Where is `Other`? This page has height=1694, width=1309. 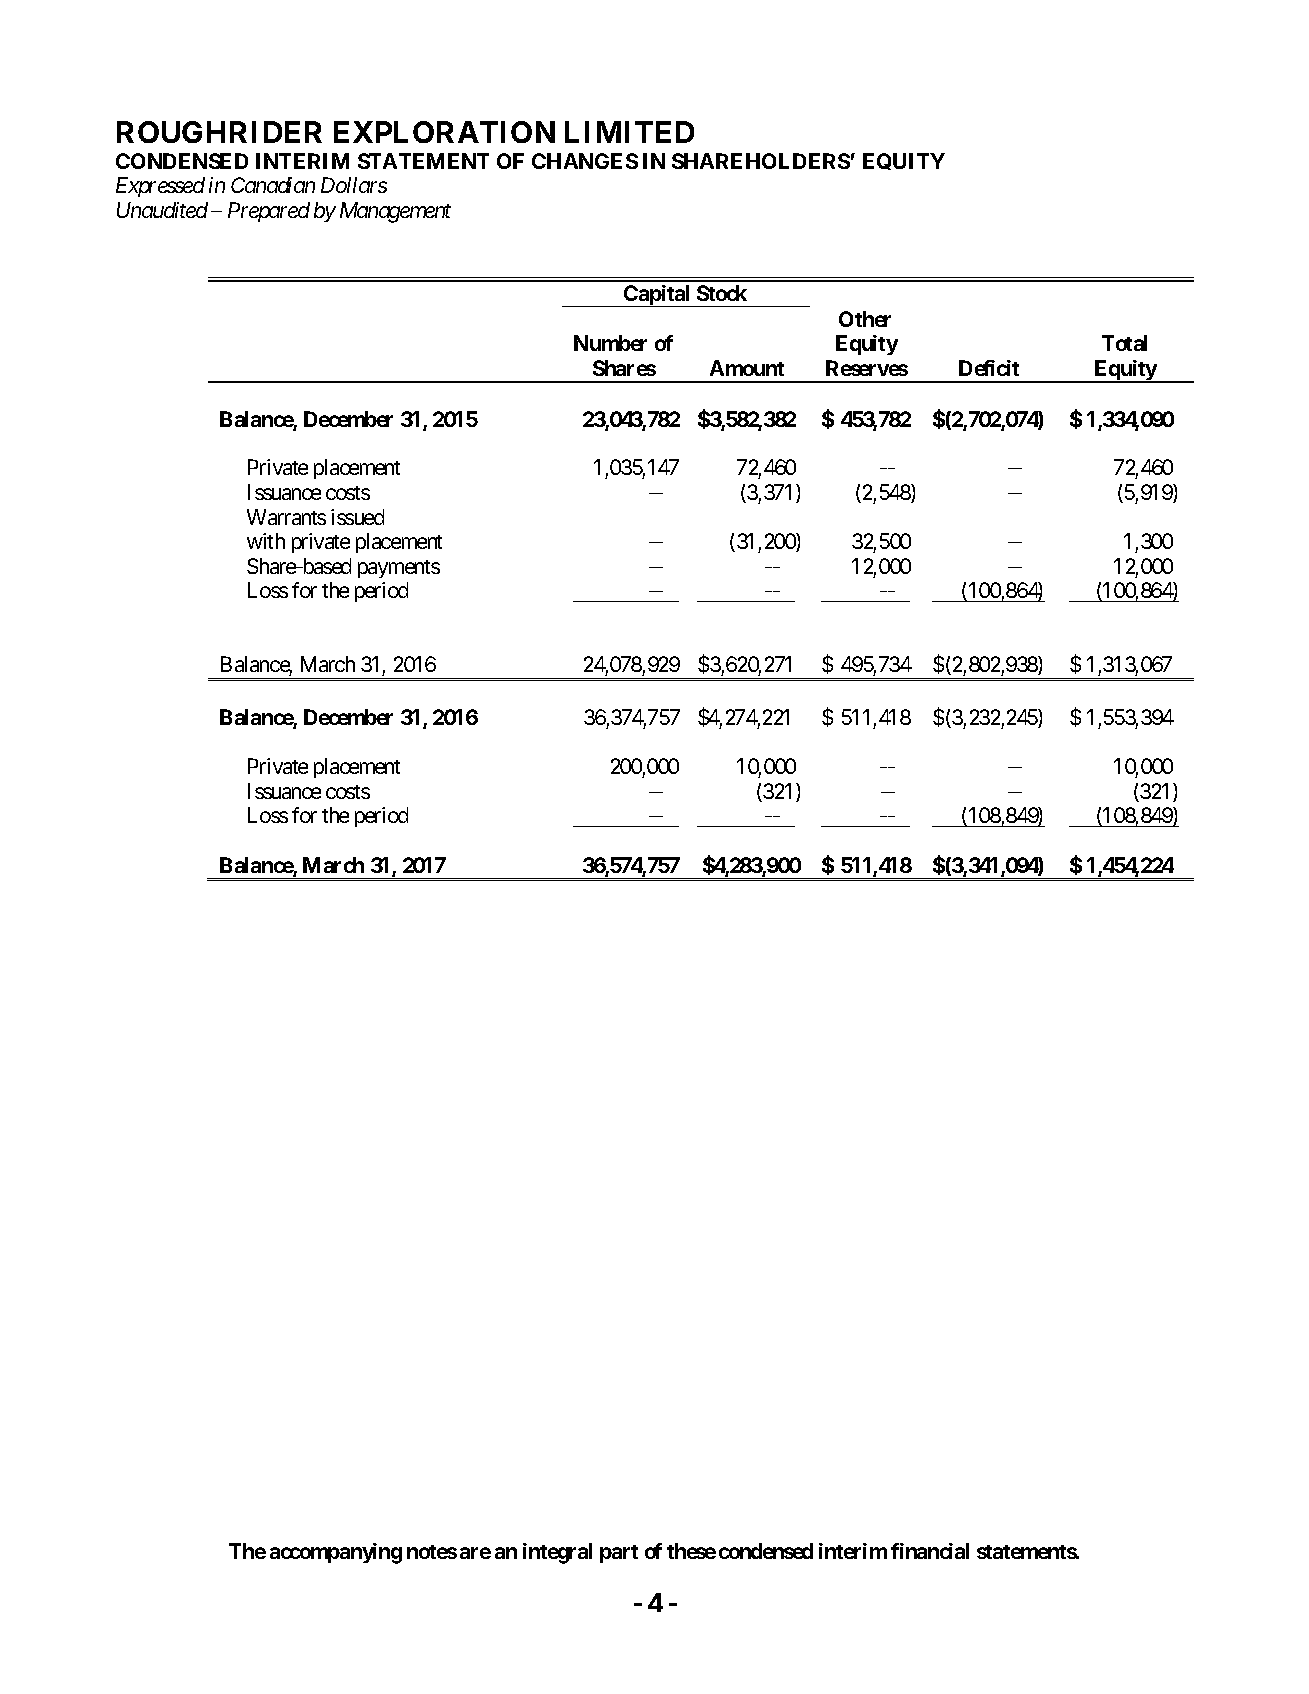
Other is located at coordinates (865, 319).
